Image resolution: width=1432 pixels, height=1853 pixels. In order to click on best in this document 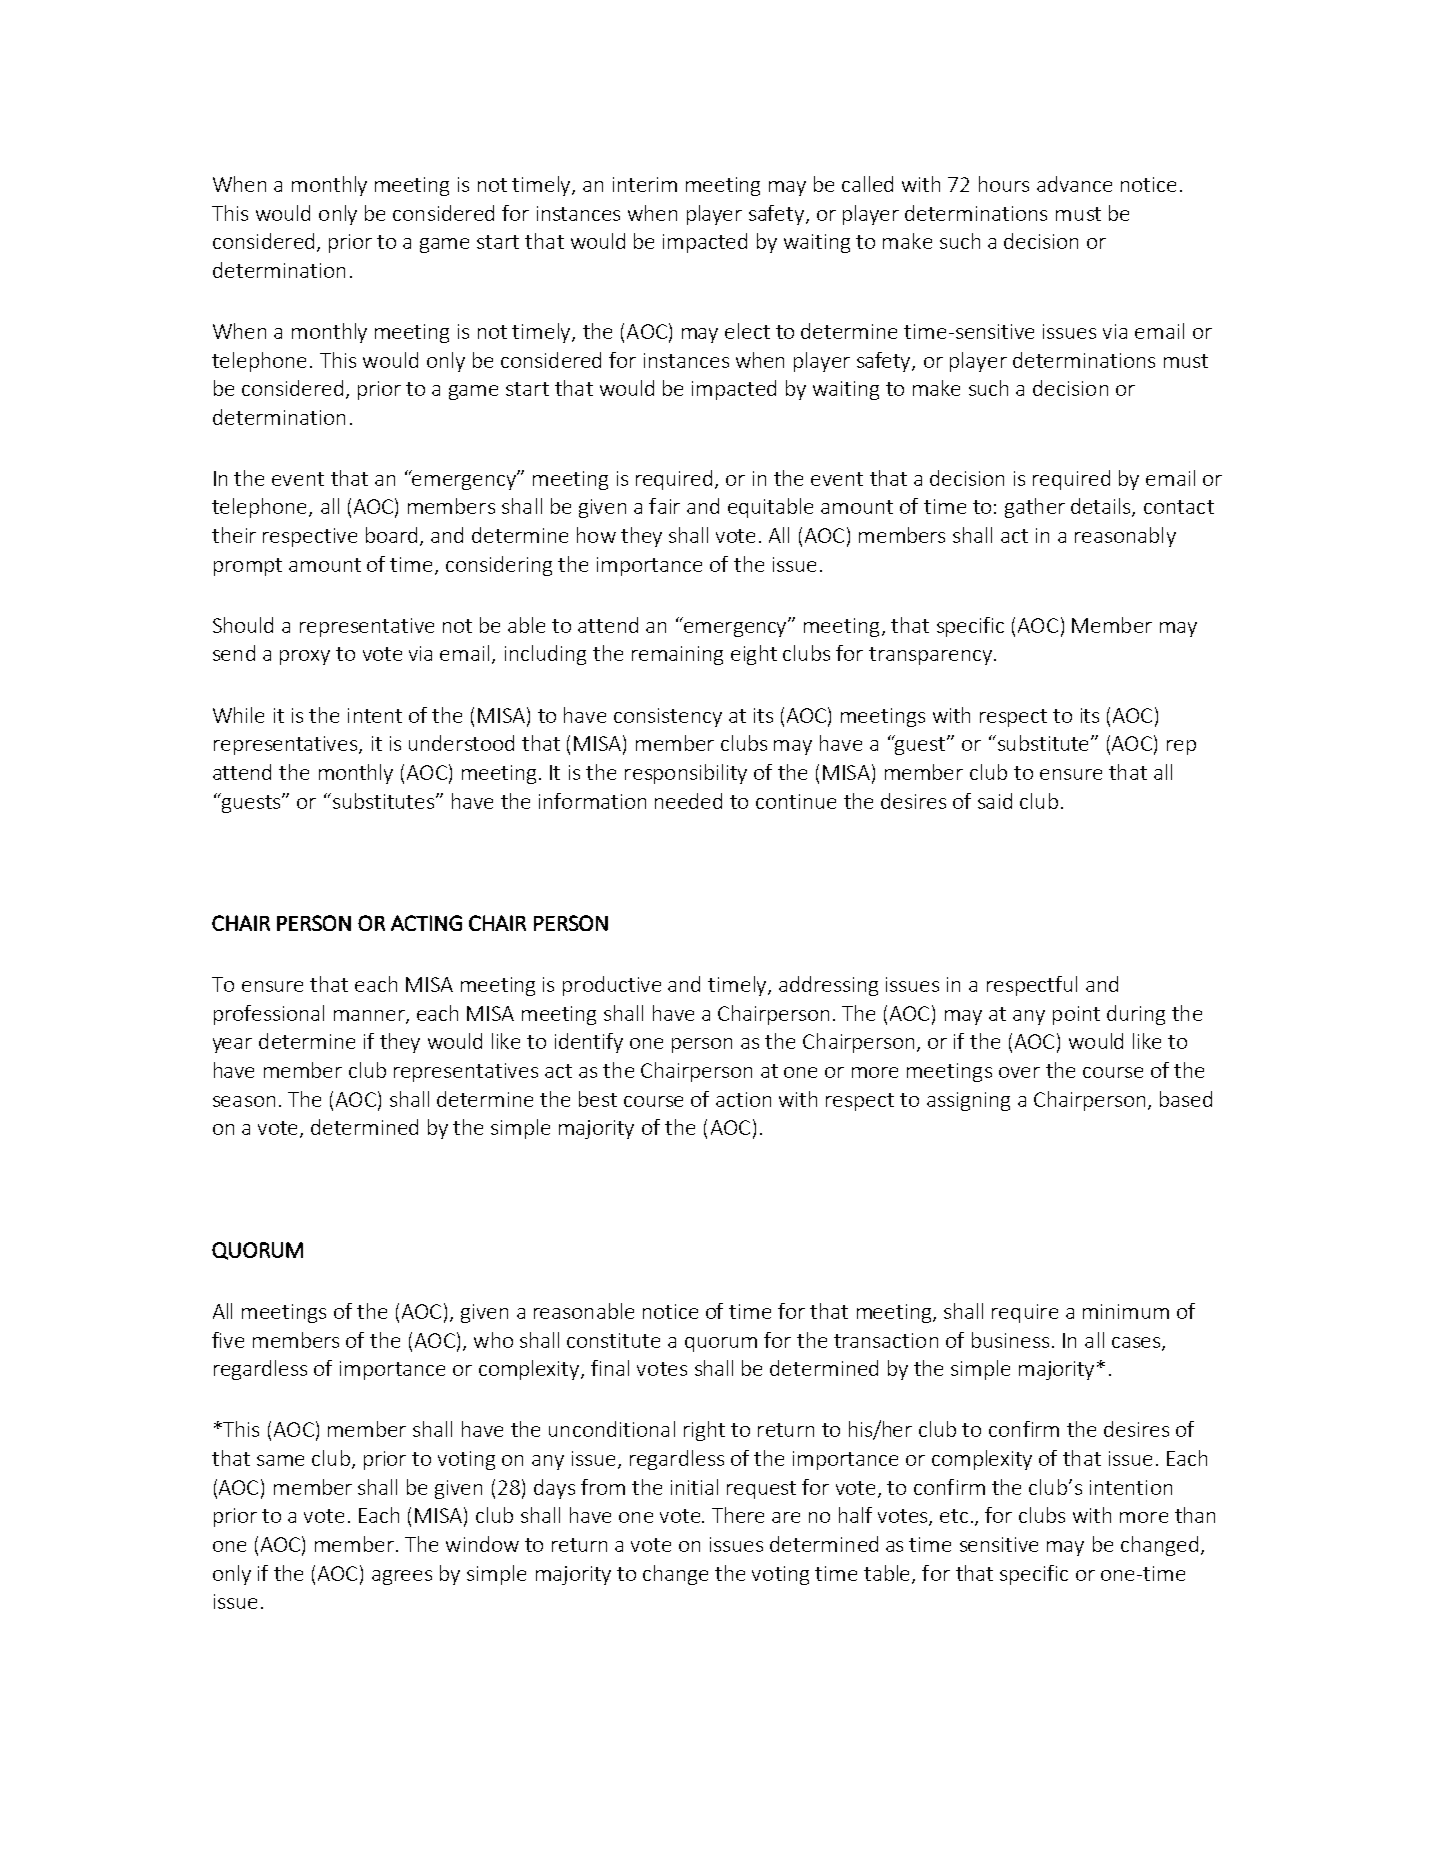, I will do `click(598, 1099)`.
